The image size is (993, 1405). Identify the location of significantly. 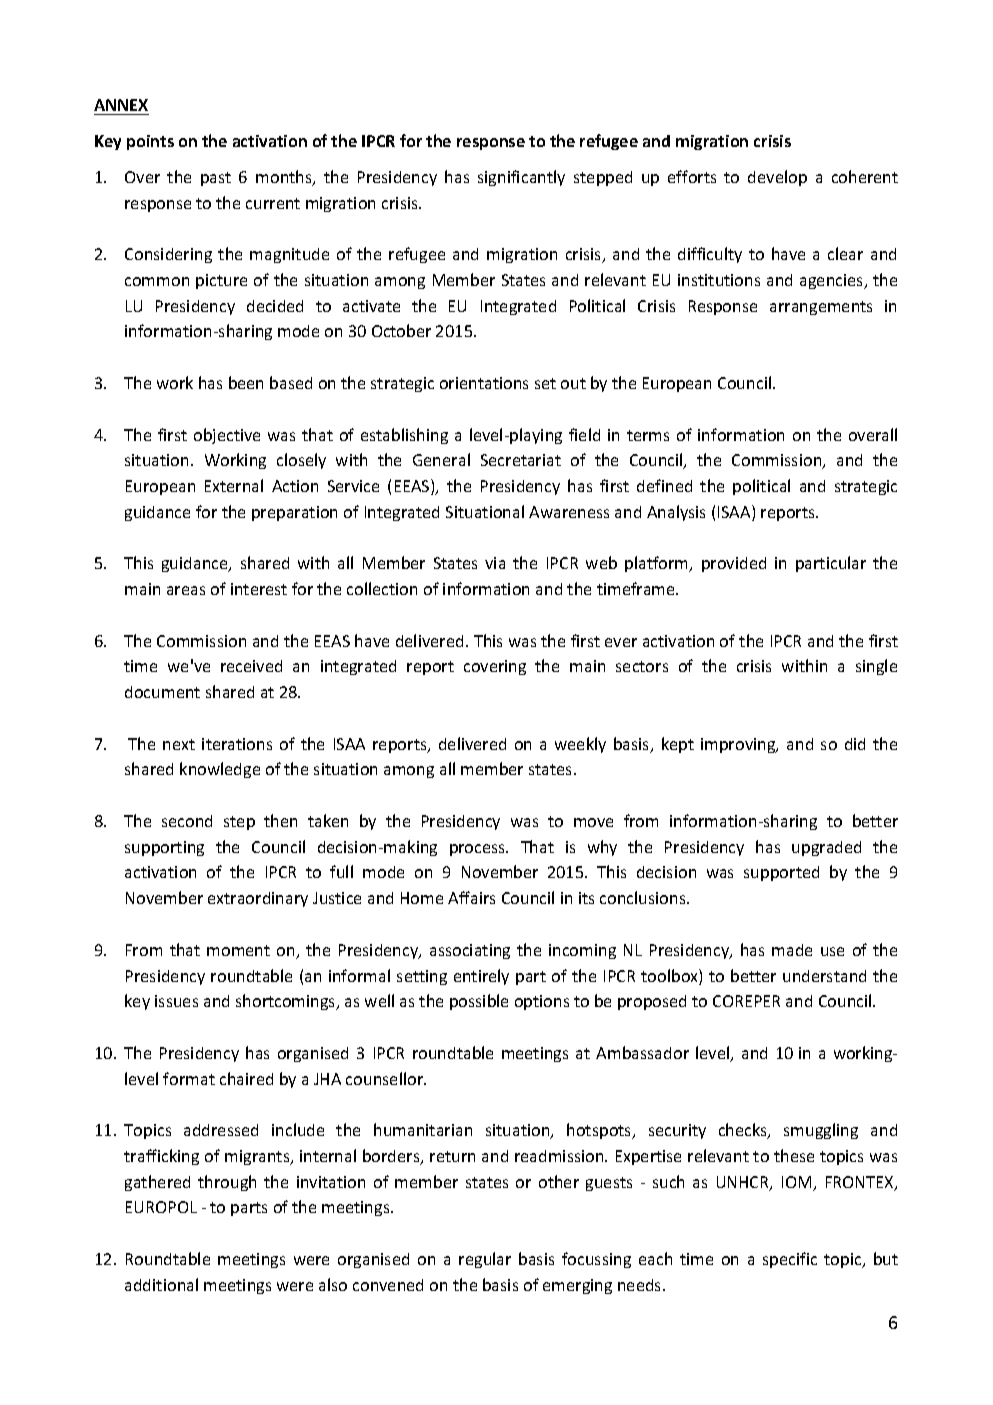
(521, 178).
